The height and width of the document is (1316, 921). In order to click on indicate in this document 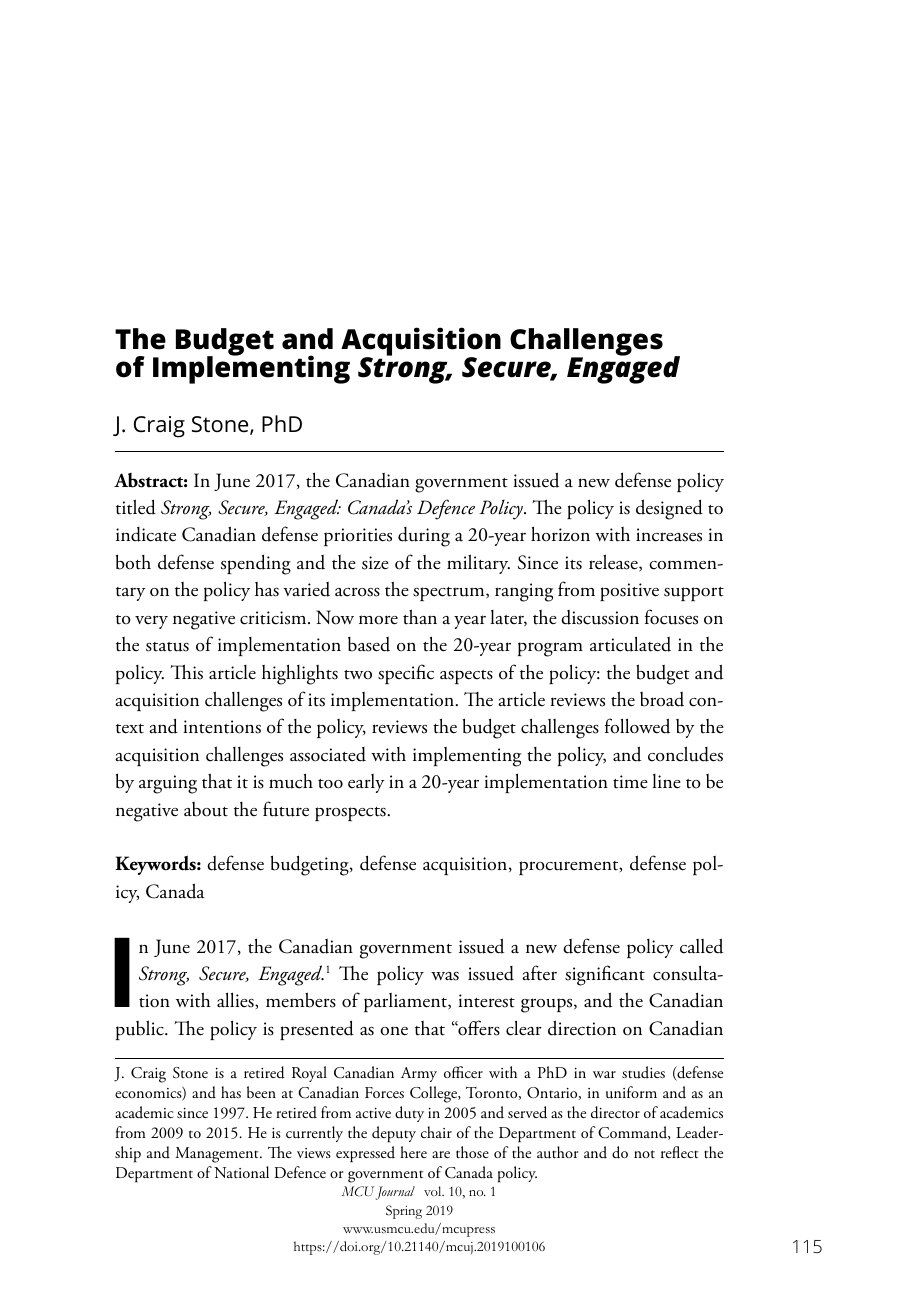, I will do `click(146, 534)`.
